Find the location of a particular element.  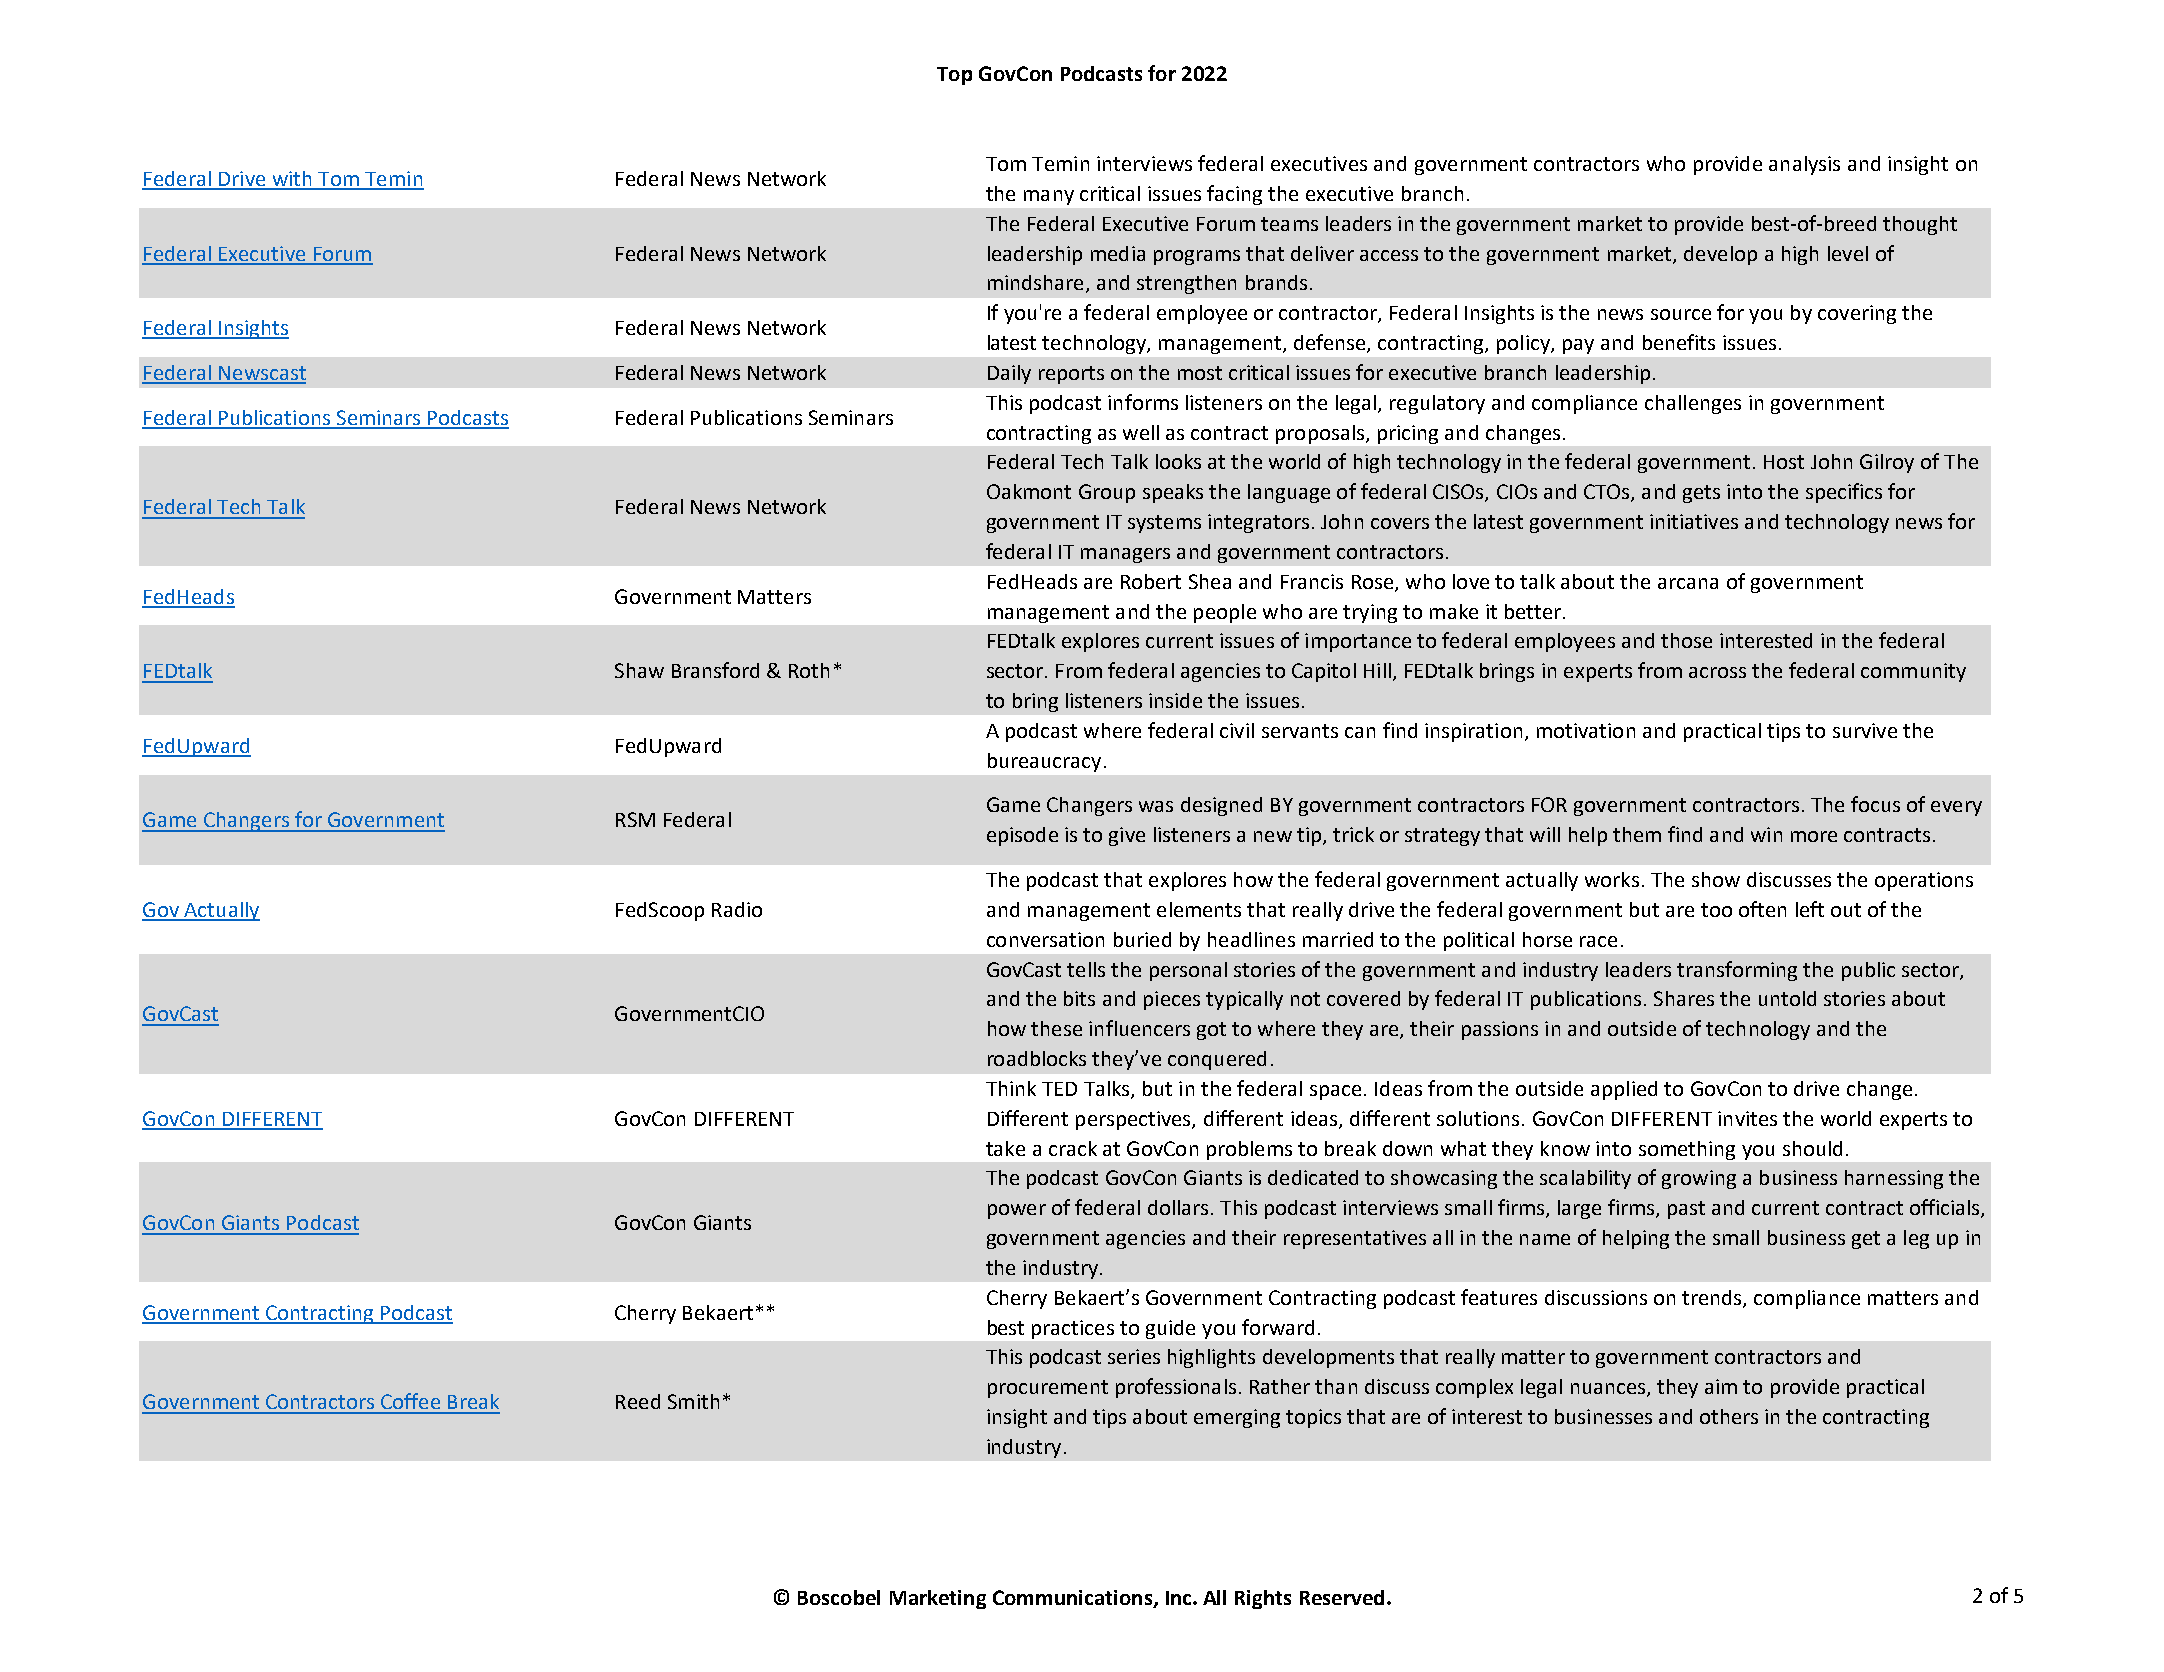

with is located at coordinates (292, 180).
